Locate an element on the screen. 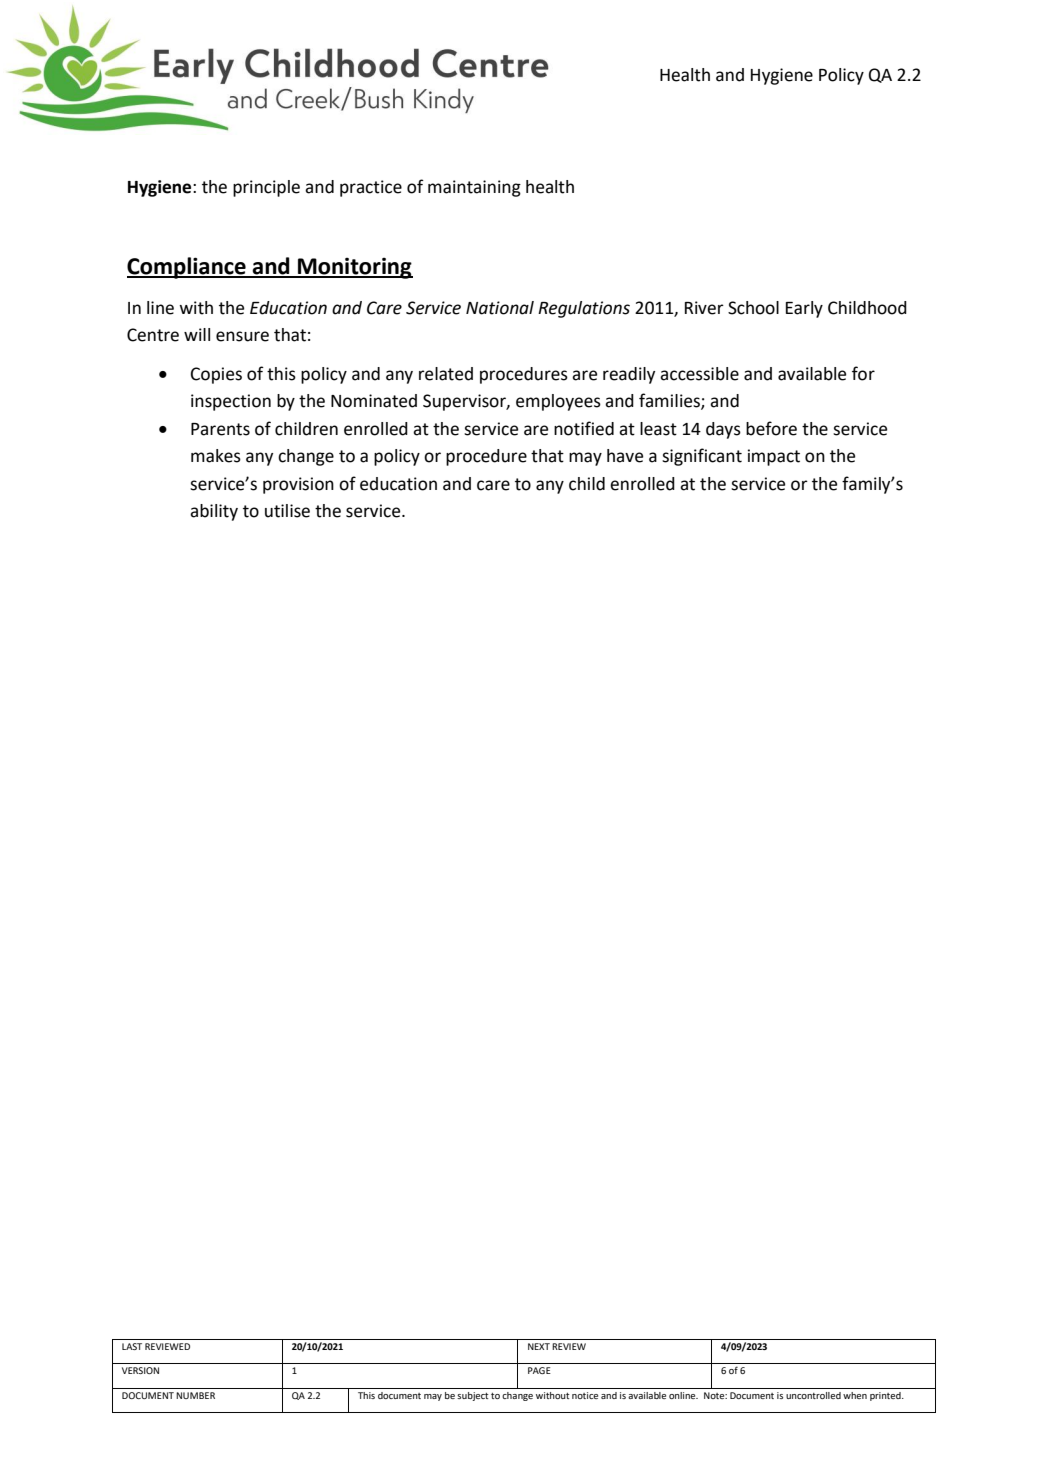  LAST is located at coordinates (132, 1346).
